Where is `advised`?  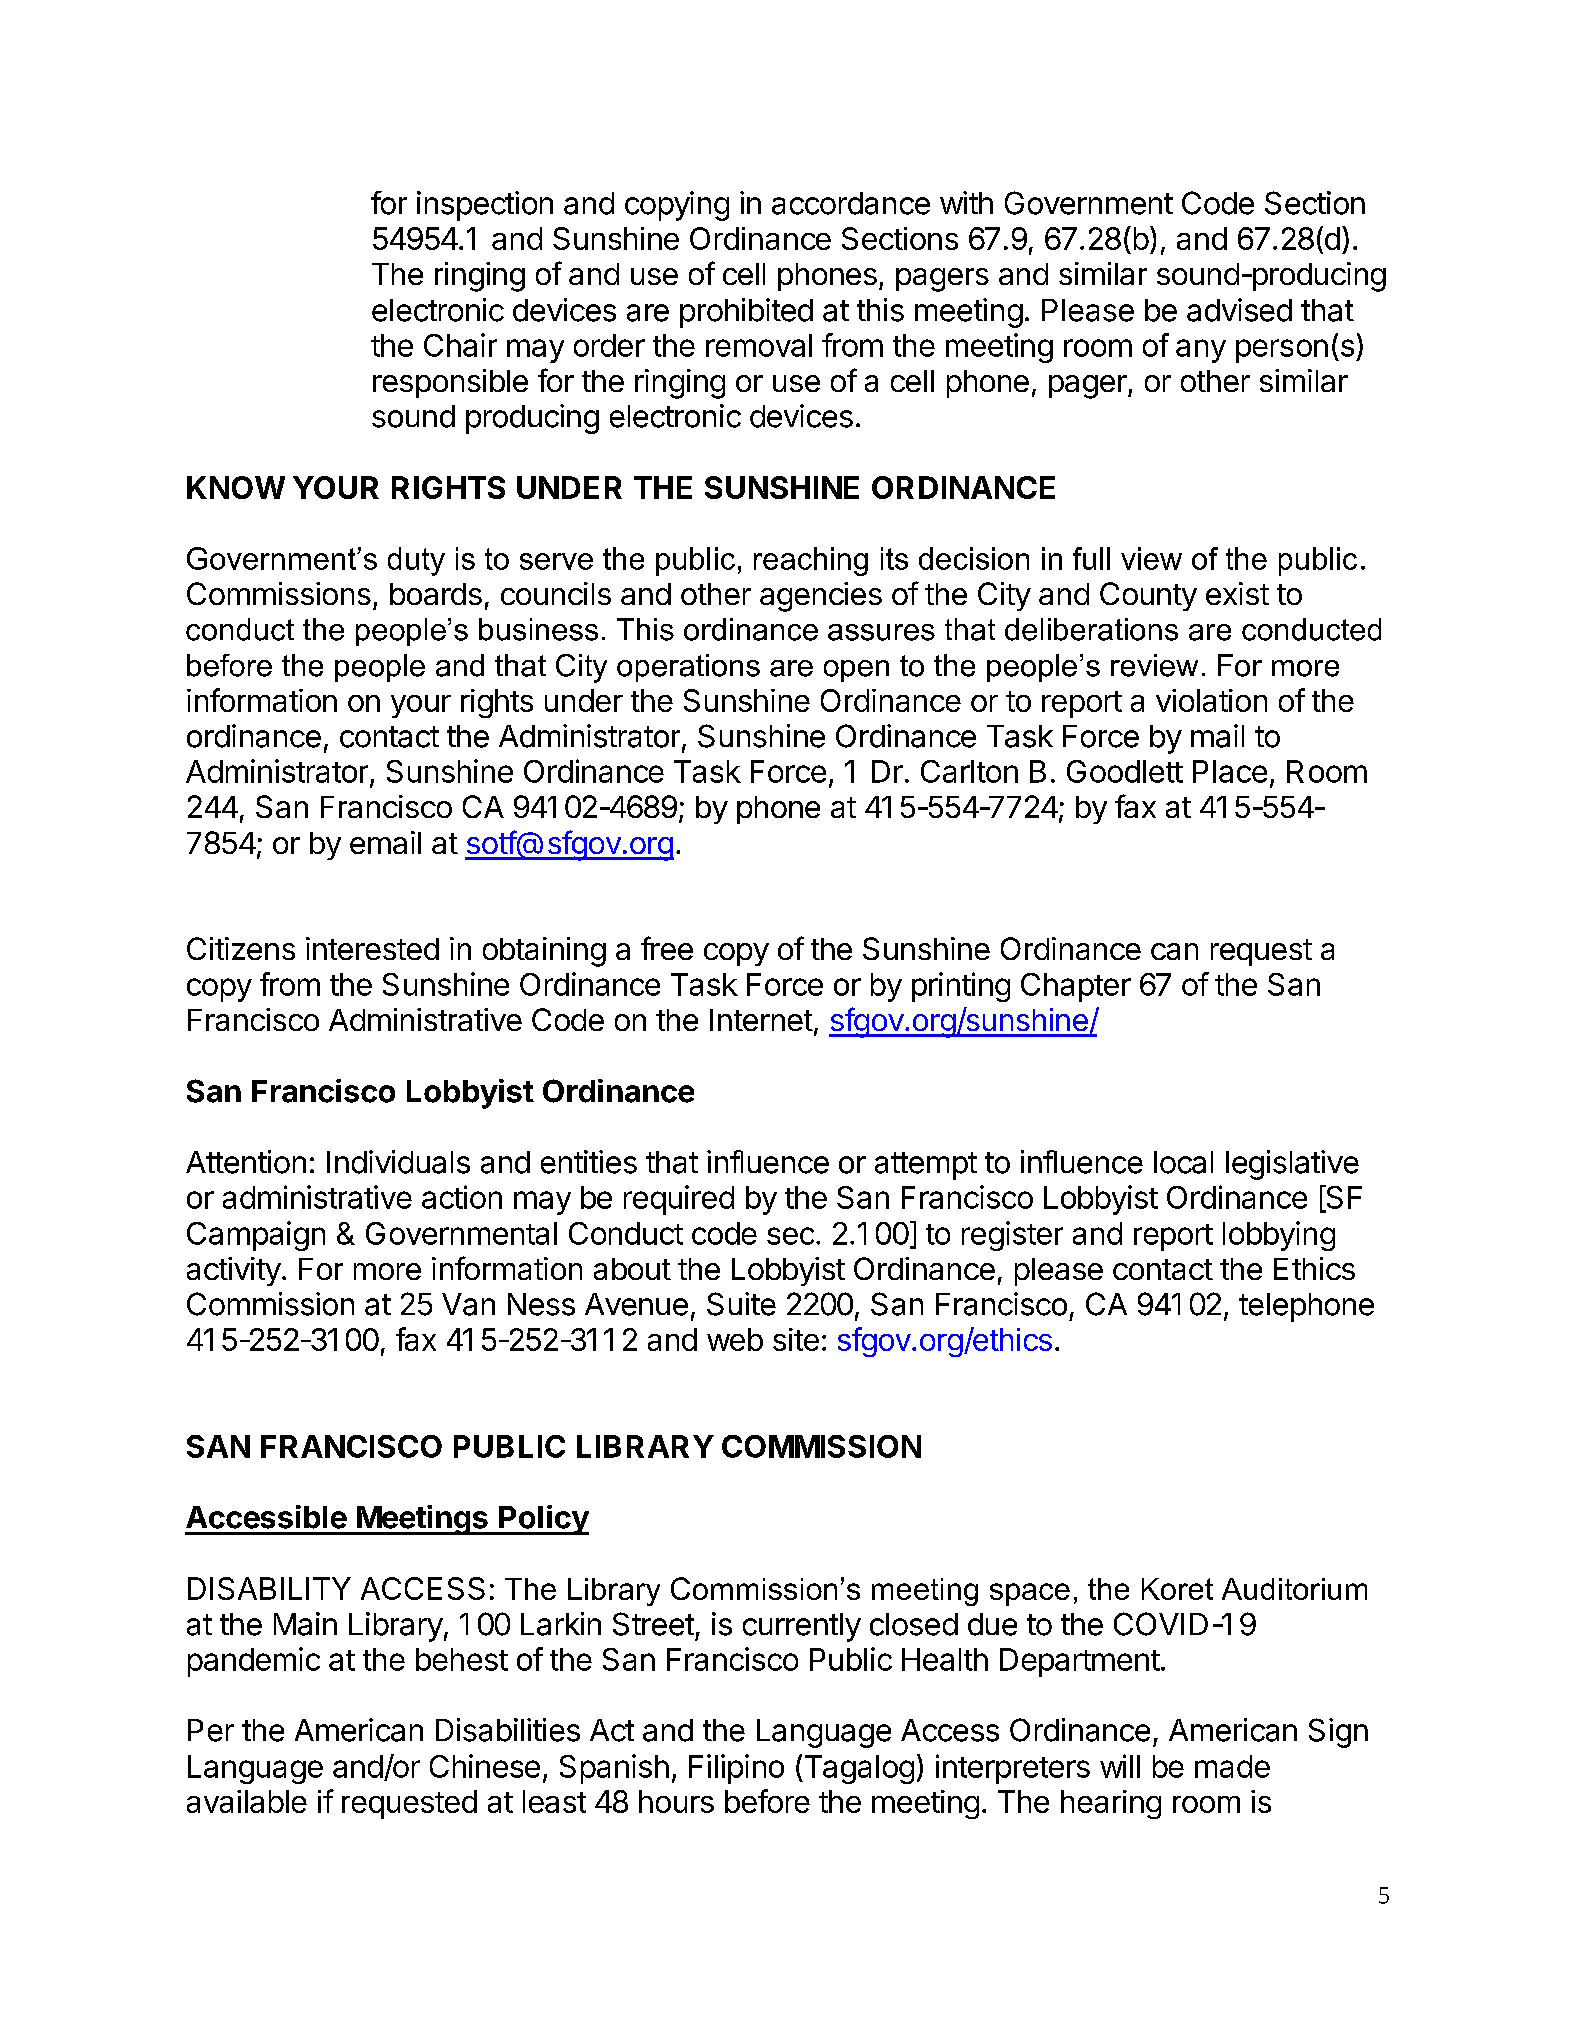
advised is located at coordinates (1239, 310).
